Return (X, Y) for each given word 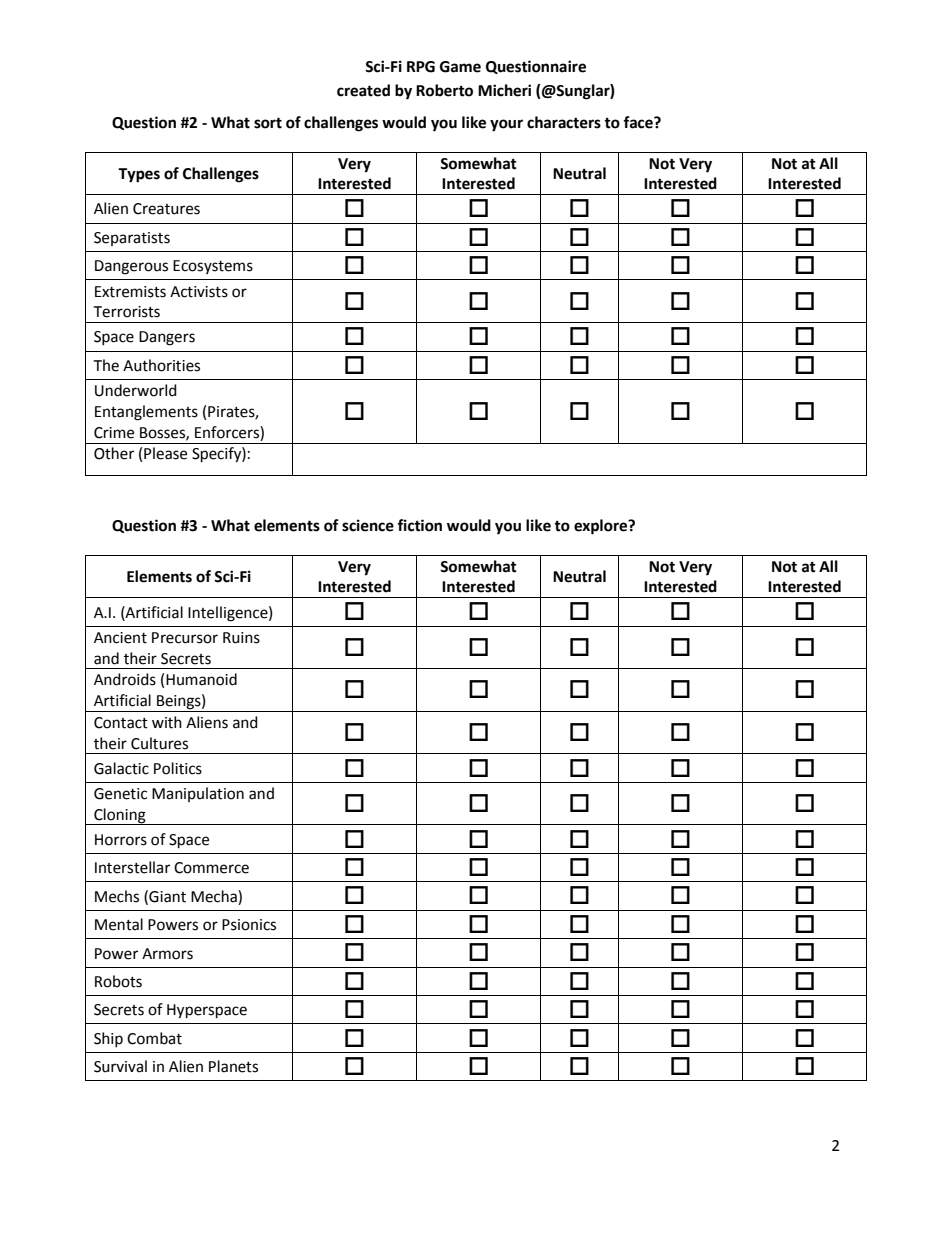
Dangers (167, 338)
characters (564, 122)
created (363, 90)
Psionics (249, 925)
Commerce (211, 868)
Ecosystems (213, 267)
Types (139, 175)
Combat (154, 1038)
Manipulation (198, 794)
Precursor (185, 638)
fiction (419, 525)
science (368, 525)
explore (602, 527)
